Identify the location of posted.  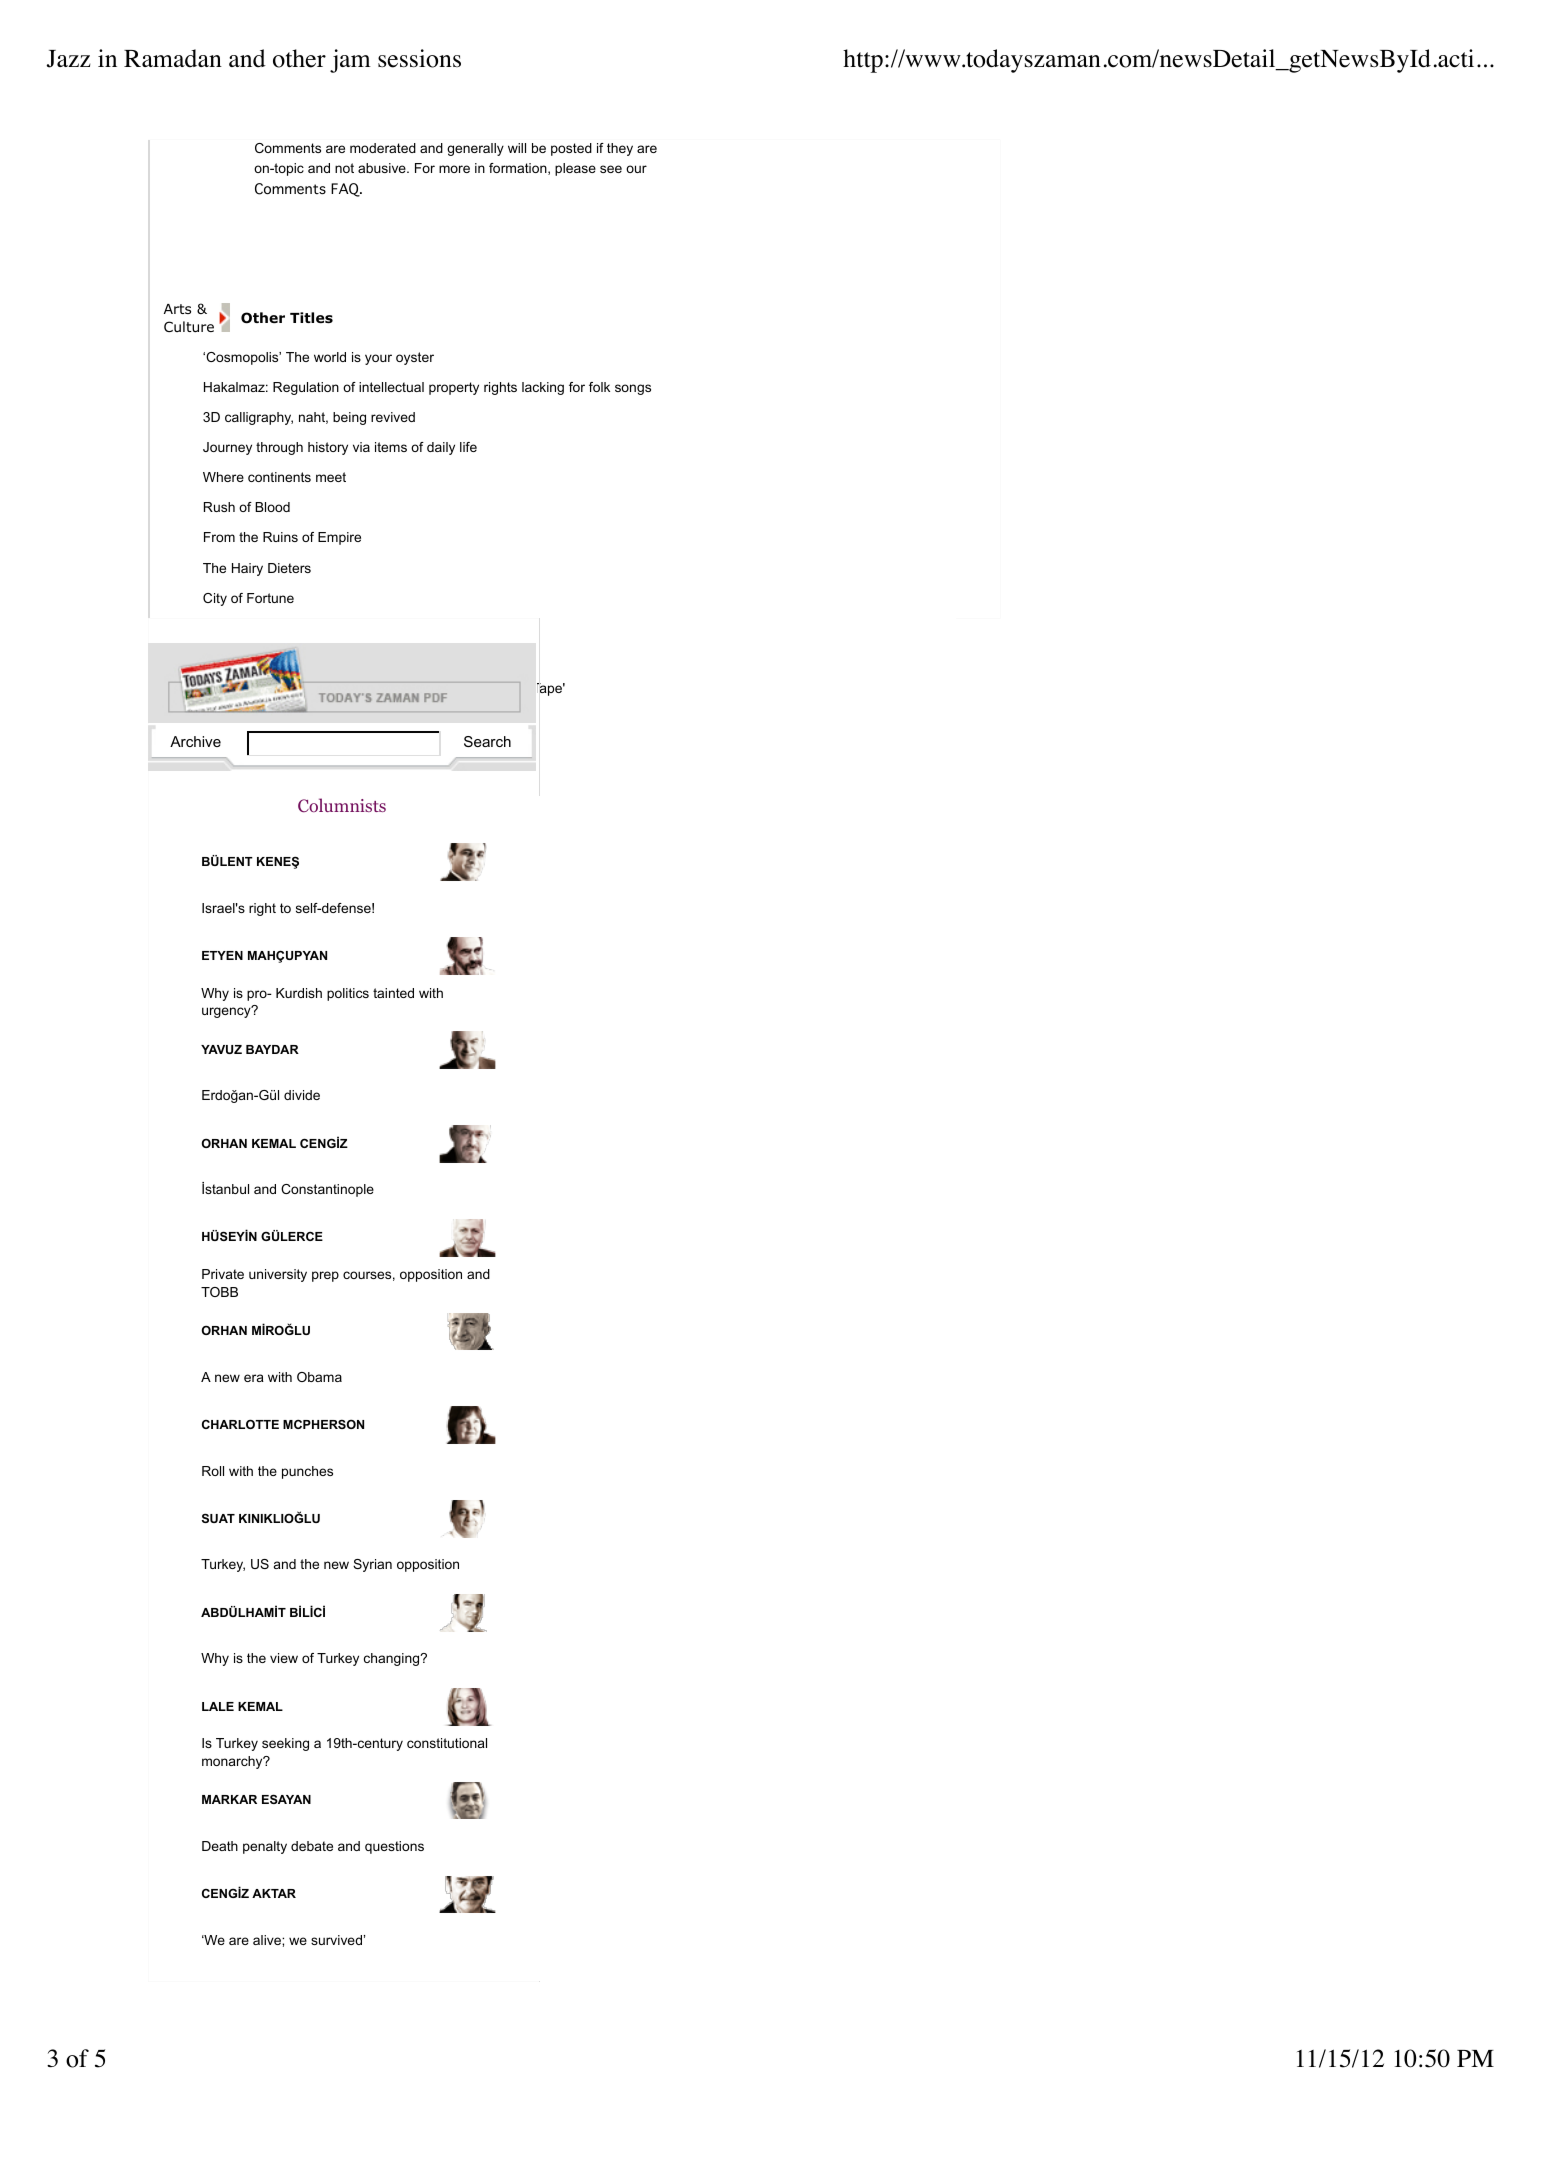
(571, 149).
